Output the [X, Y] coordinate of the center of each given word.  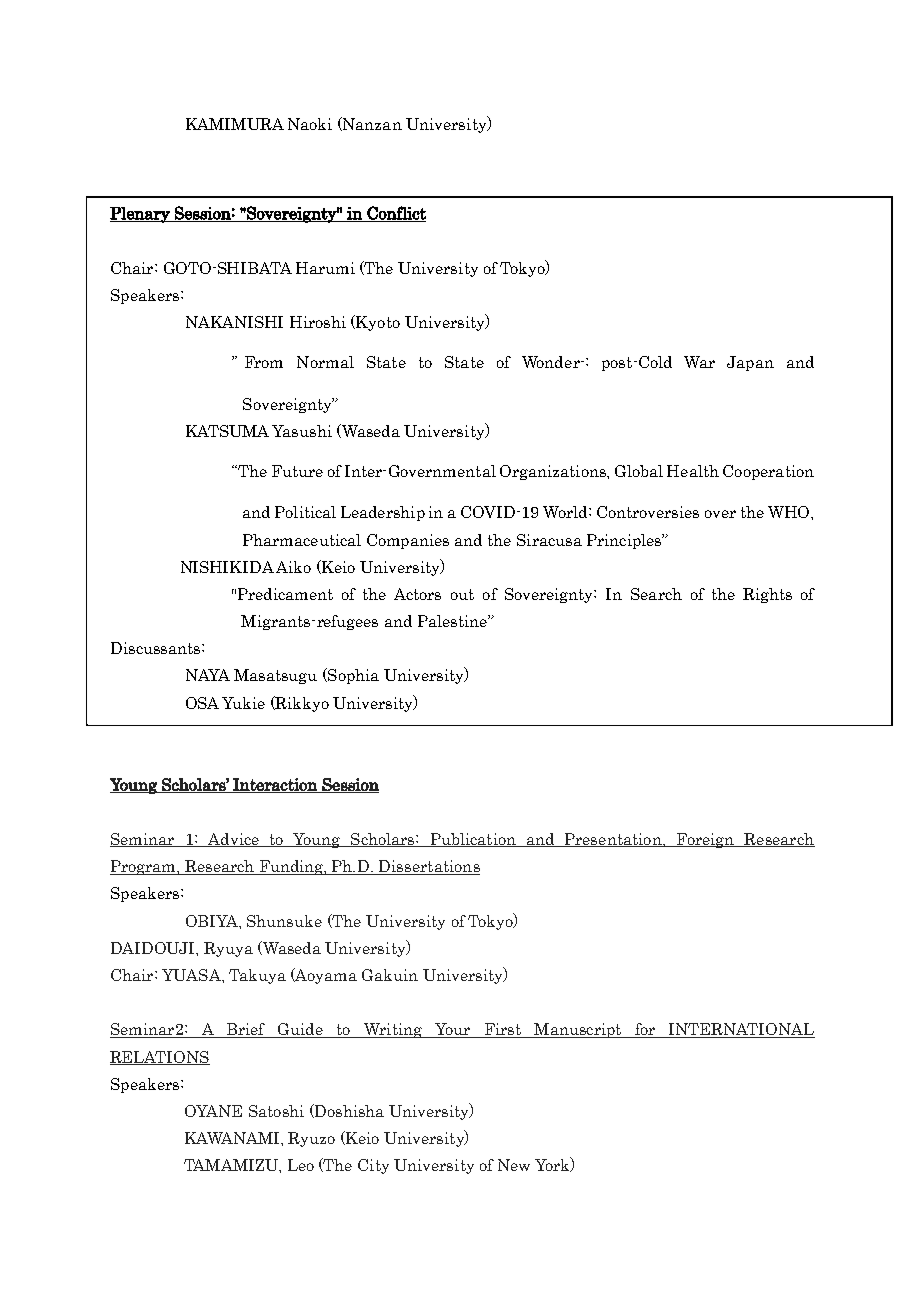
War [699, 362]
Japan [750, 363]
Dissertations [428, 867]
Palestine [453, 621]
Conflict [395, 214]
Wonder [552, 362]
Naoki [310, 124]
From [264, 362]
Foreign [705, 840]
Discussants [157, 648]
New [514, 1165]
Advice [233, 840]
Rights [767, 595]
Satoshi [276, 1111]
